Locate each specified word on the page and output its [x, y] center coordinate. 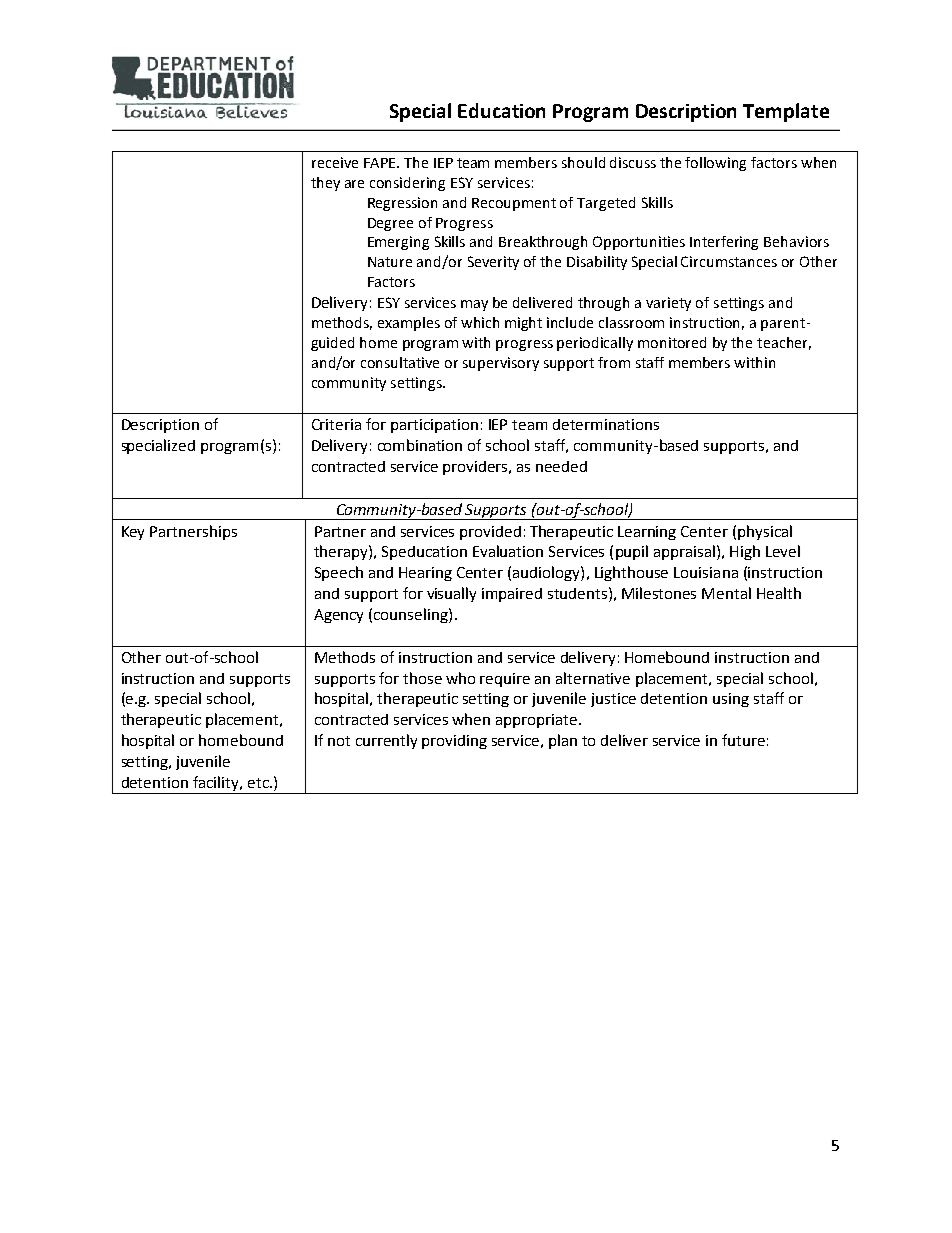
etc [259, 783]
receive [335, 162]
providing [454, 742]
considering [407, 184]
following [715, 164]
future [743, 740]
